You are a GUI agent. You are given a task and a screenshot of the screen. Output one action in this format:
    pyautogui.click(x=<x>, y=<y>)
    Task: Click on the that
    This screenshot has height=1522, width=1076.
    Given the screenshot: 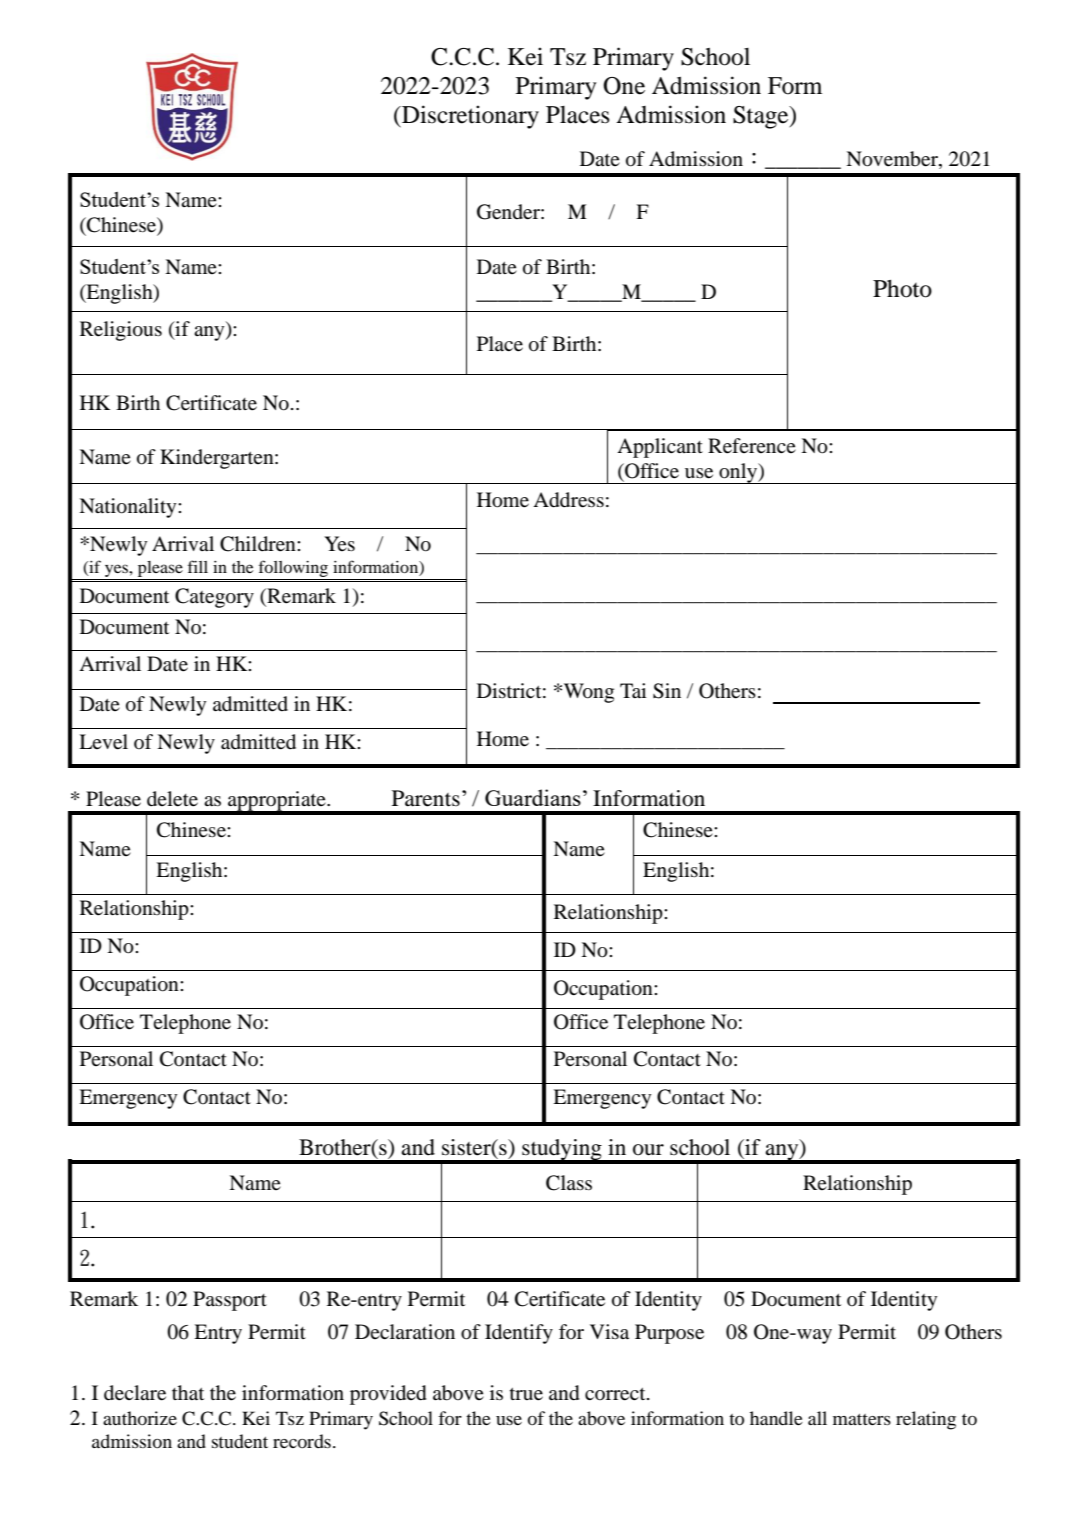 What is the action you would take?
    pyautogui.click(x=188, y=1392)
